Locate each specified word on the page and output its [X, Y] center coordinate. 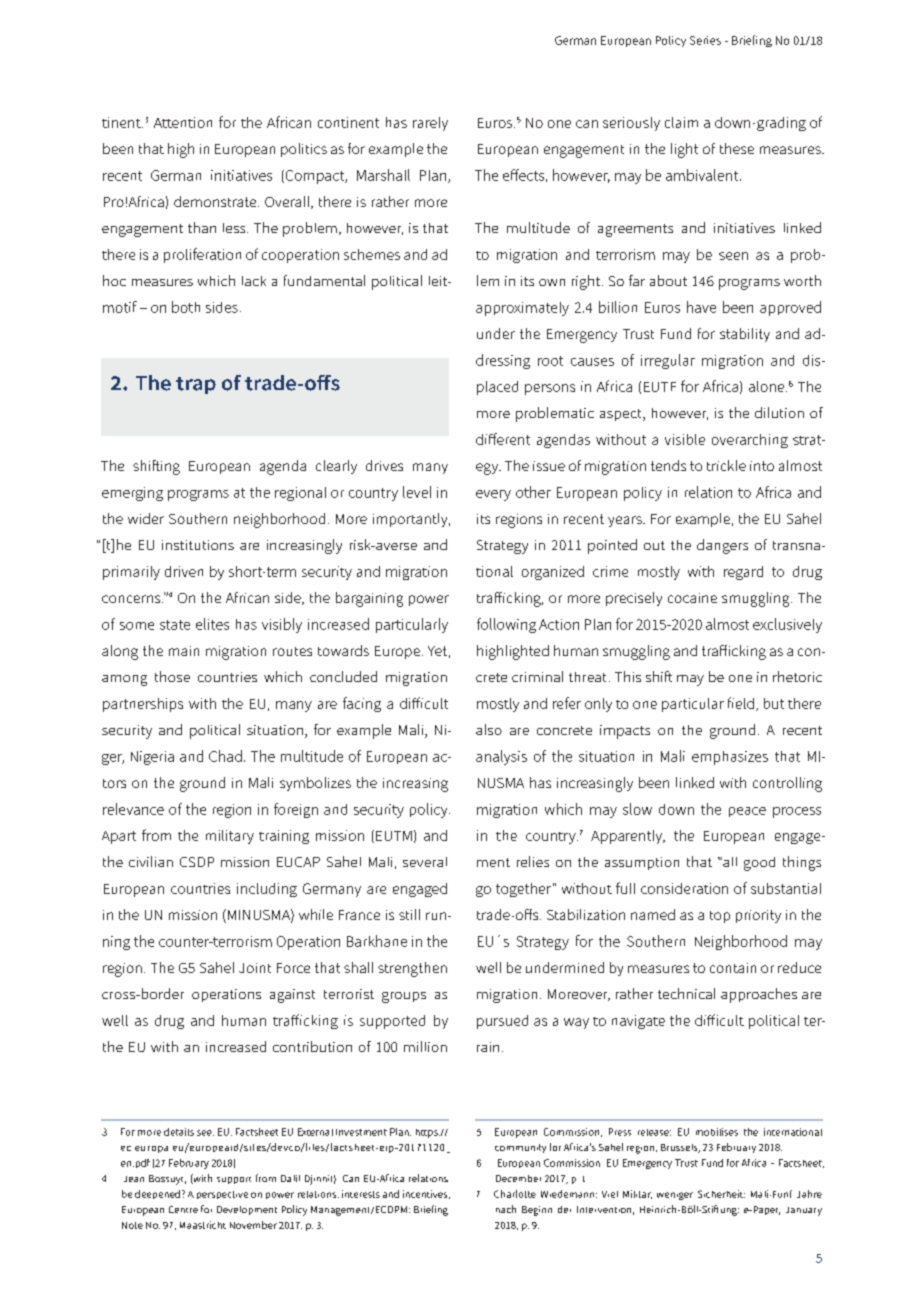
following [506, 625]
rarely [430, 124]
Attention [183, 122]
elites [212, 624]
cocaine [692, 598]
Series [705, 40]
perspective [222, 1195]
